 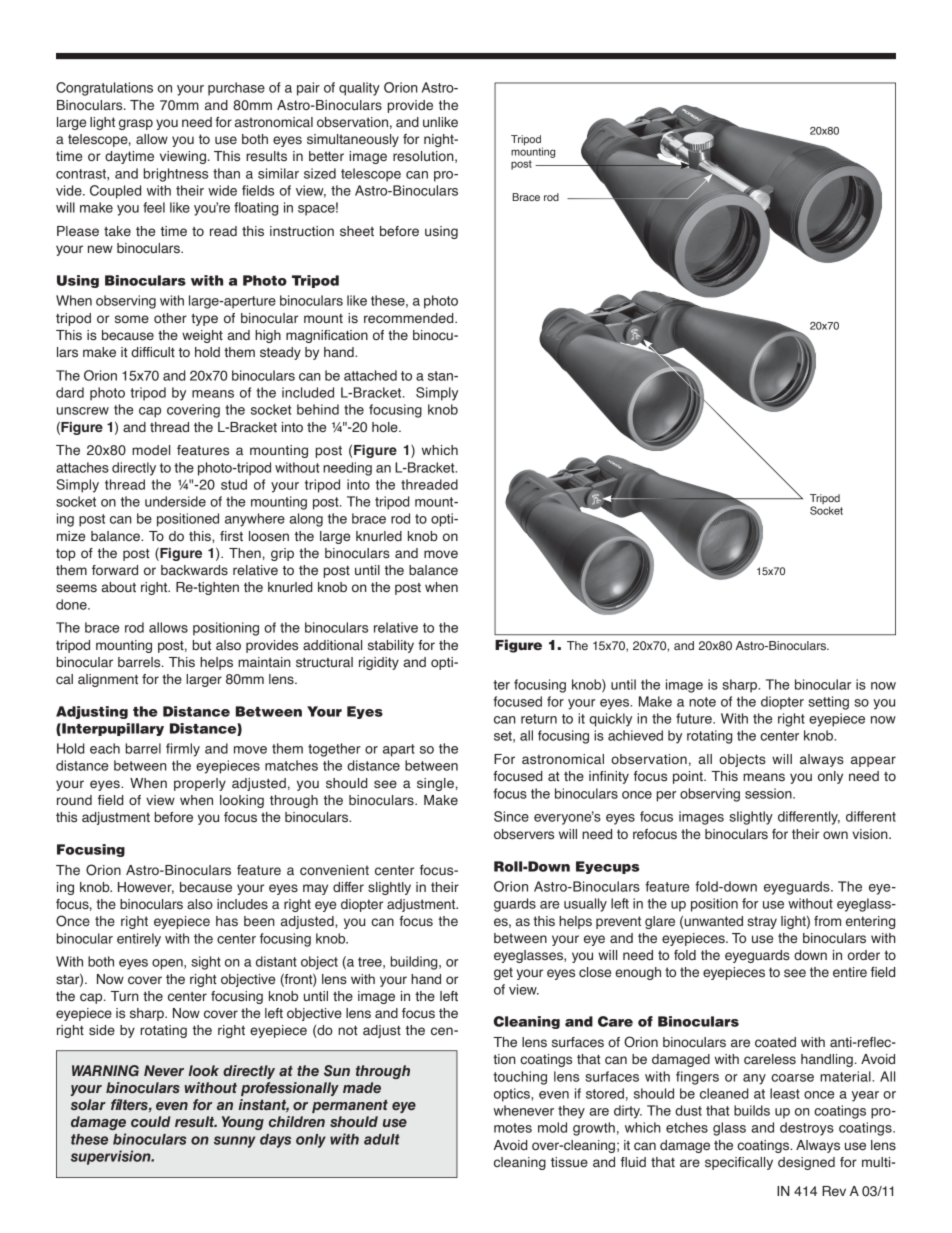 What do you see at coordinates (359, 89) in the screenshot?
I see `quality` at bounding box center [359, 89].
